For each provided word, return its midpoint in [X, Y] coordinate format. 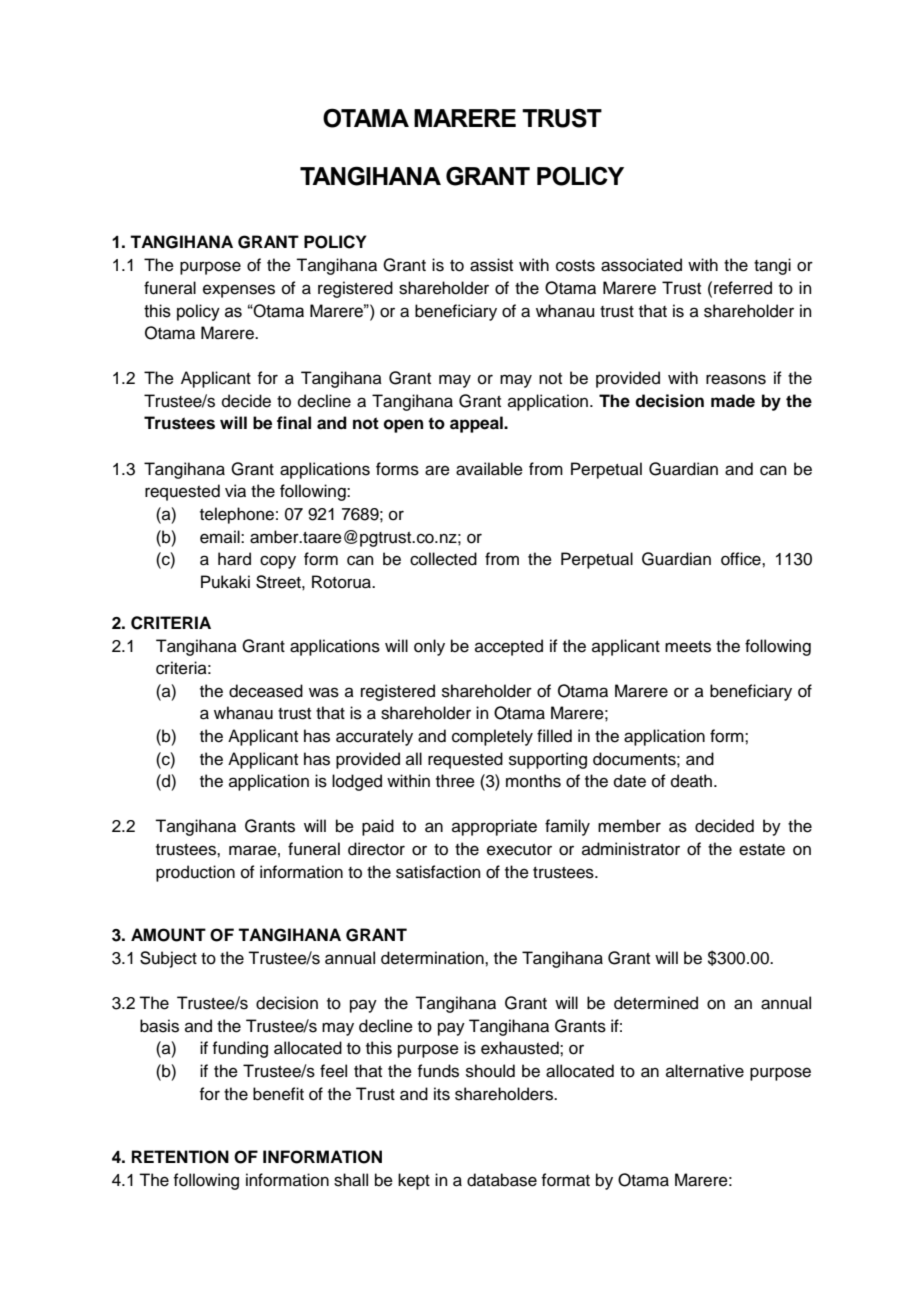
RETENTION [180, 1157]
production [195, 873]
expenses [239, 291]
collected [443, 559]
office [742, 559]
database [502, 1180]
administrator [631, 849]
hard [234, 559]
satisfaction [438, 872]
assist [491, 265]
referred [743, 288]
